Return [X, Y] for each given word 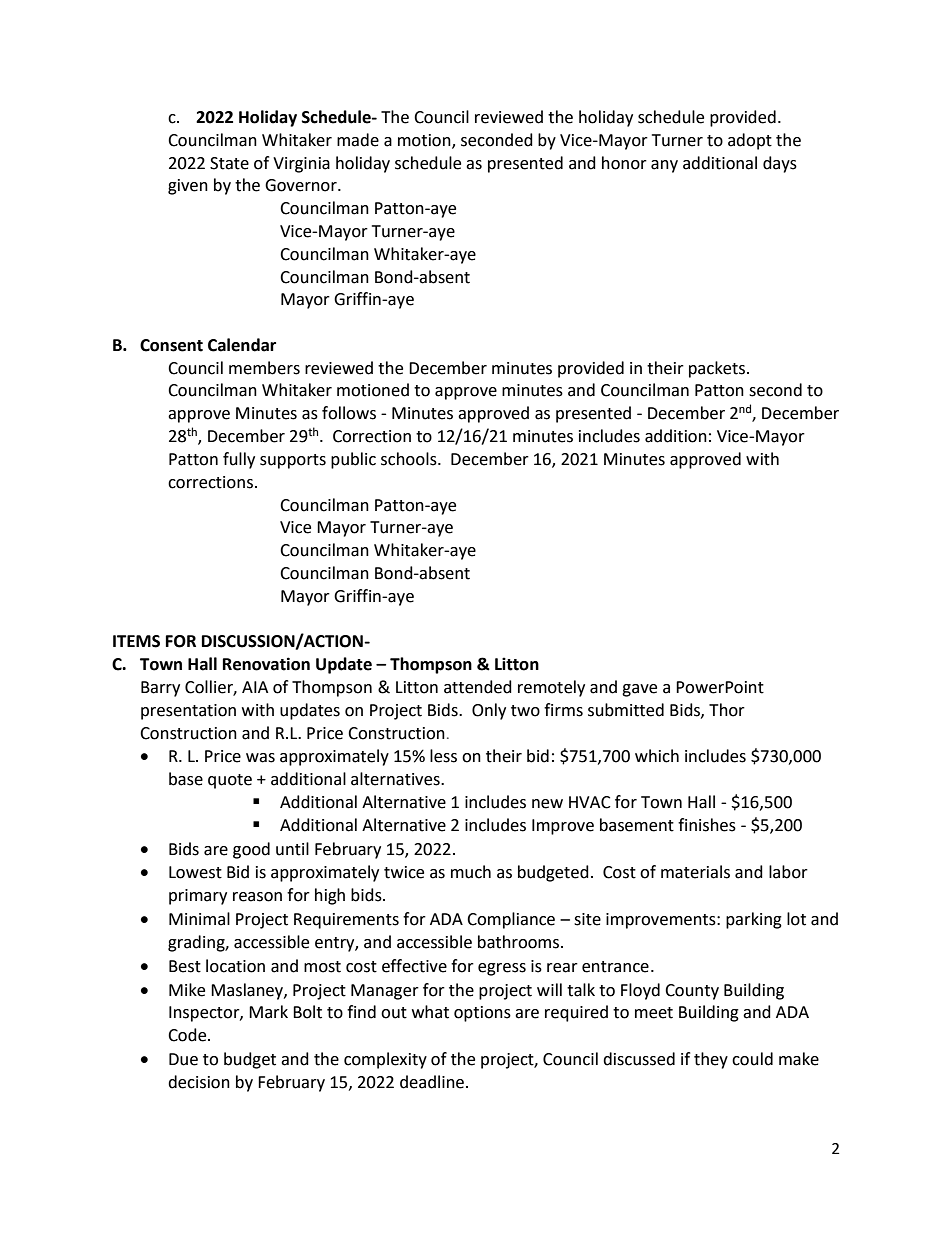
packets [717, 369]
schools [410, 459]
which [657, 756]
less [443, 756]
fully [239, 460]
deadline [432, 1082]
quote [230, 781]
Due [183, 1059]
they [711, 1060]
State [229, 163]
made [358, 140]
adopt [750, 141]
